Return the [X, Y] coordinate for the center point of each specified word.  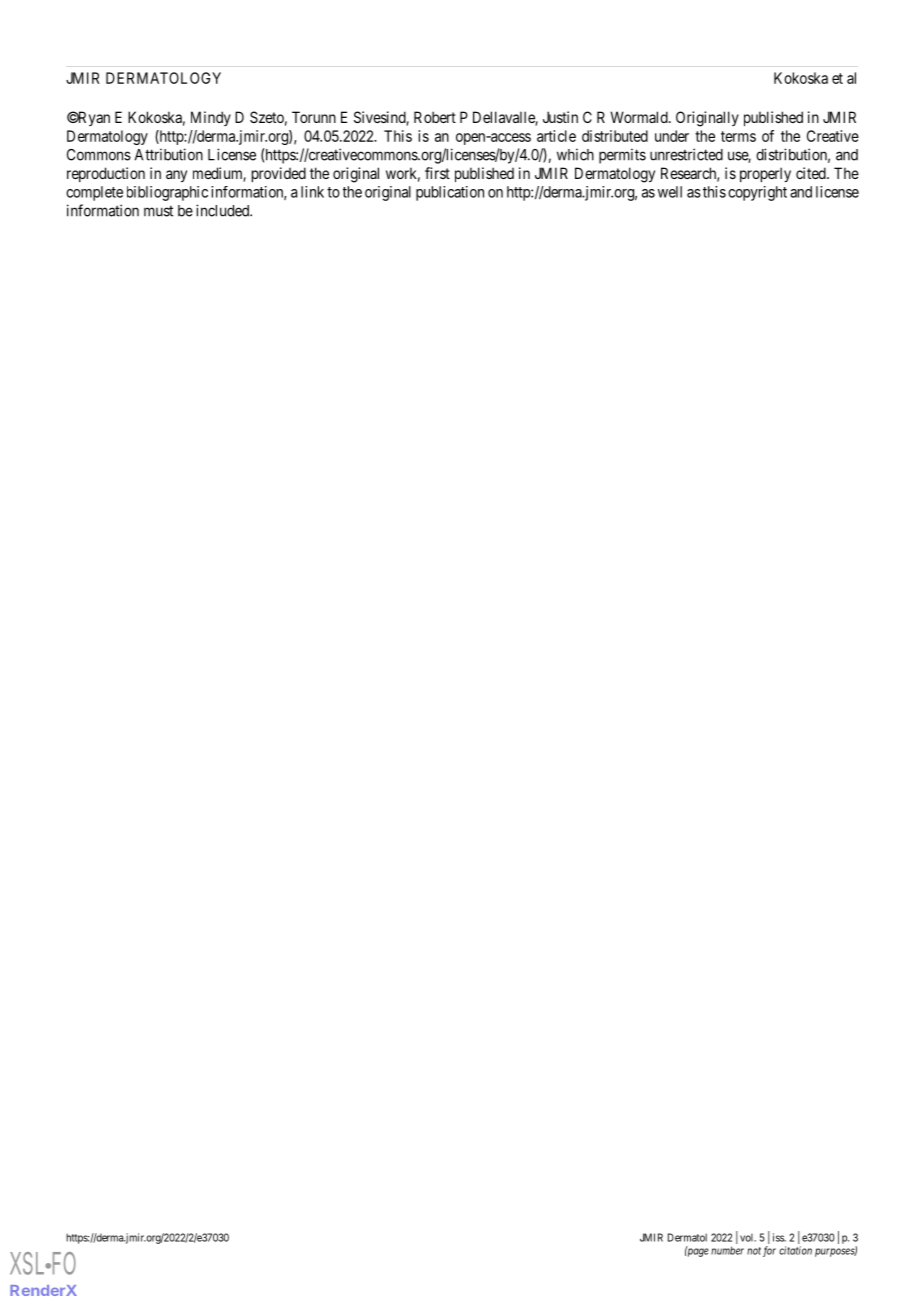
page [697, 1252]
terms [738, 136]
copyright [757, 193]
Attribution [169, 154]
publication [450, 193]
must [158, 211]
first [437, 173]
